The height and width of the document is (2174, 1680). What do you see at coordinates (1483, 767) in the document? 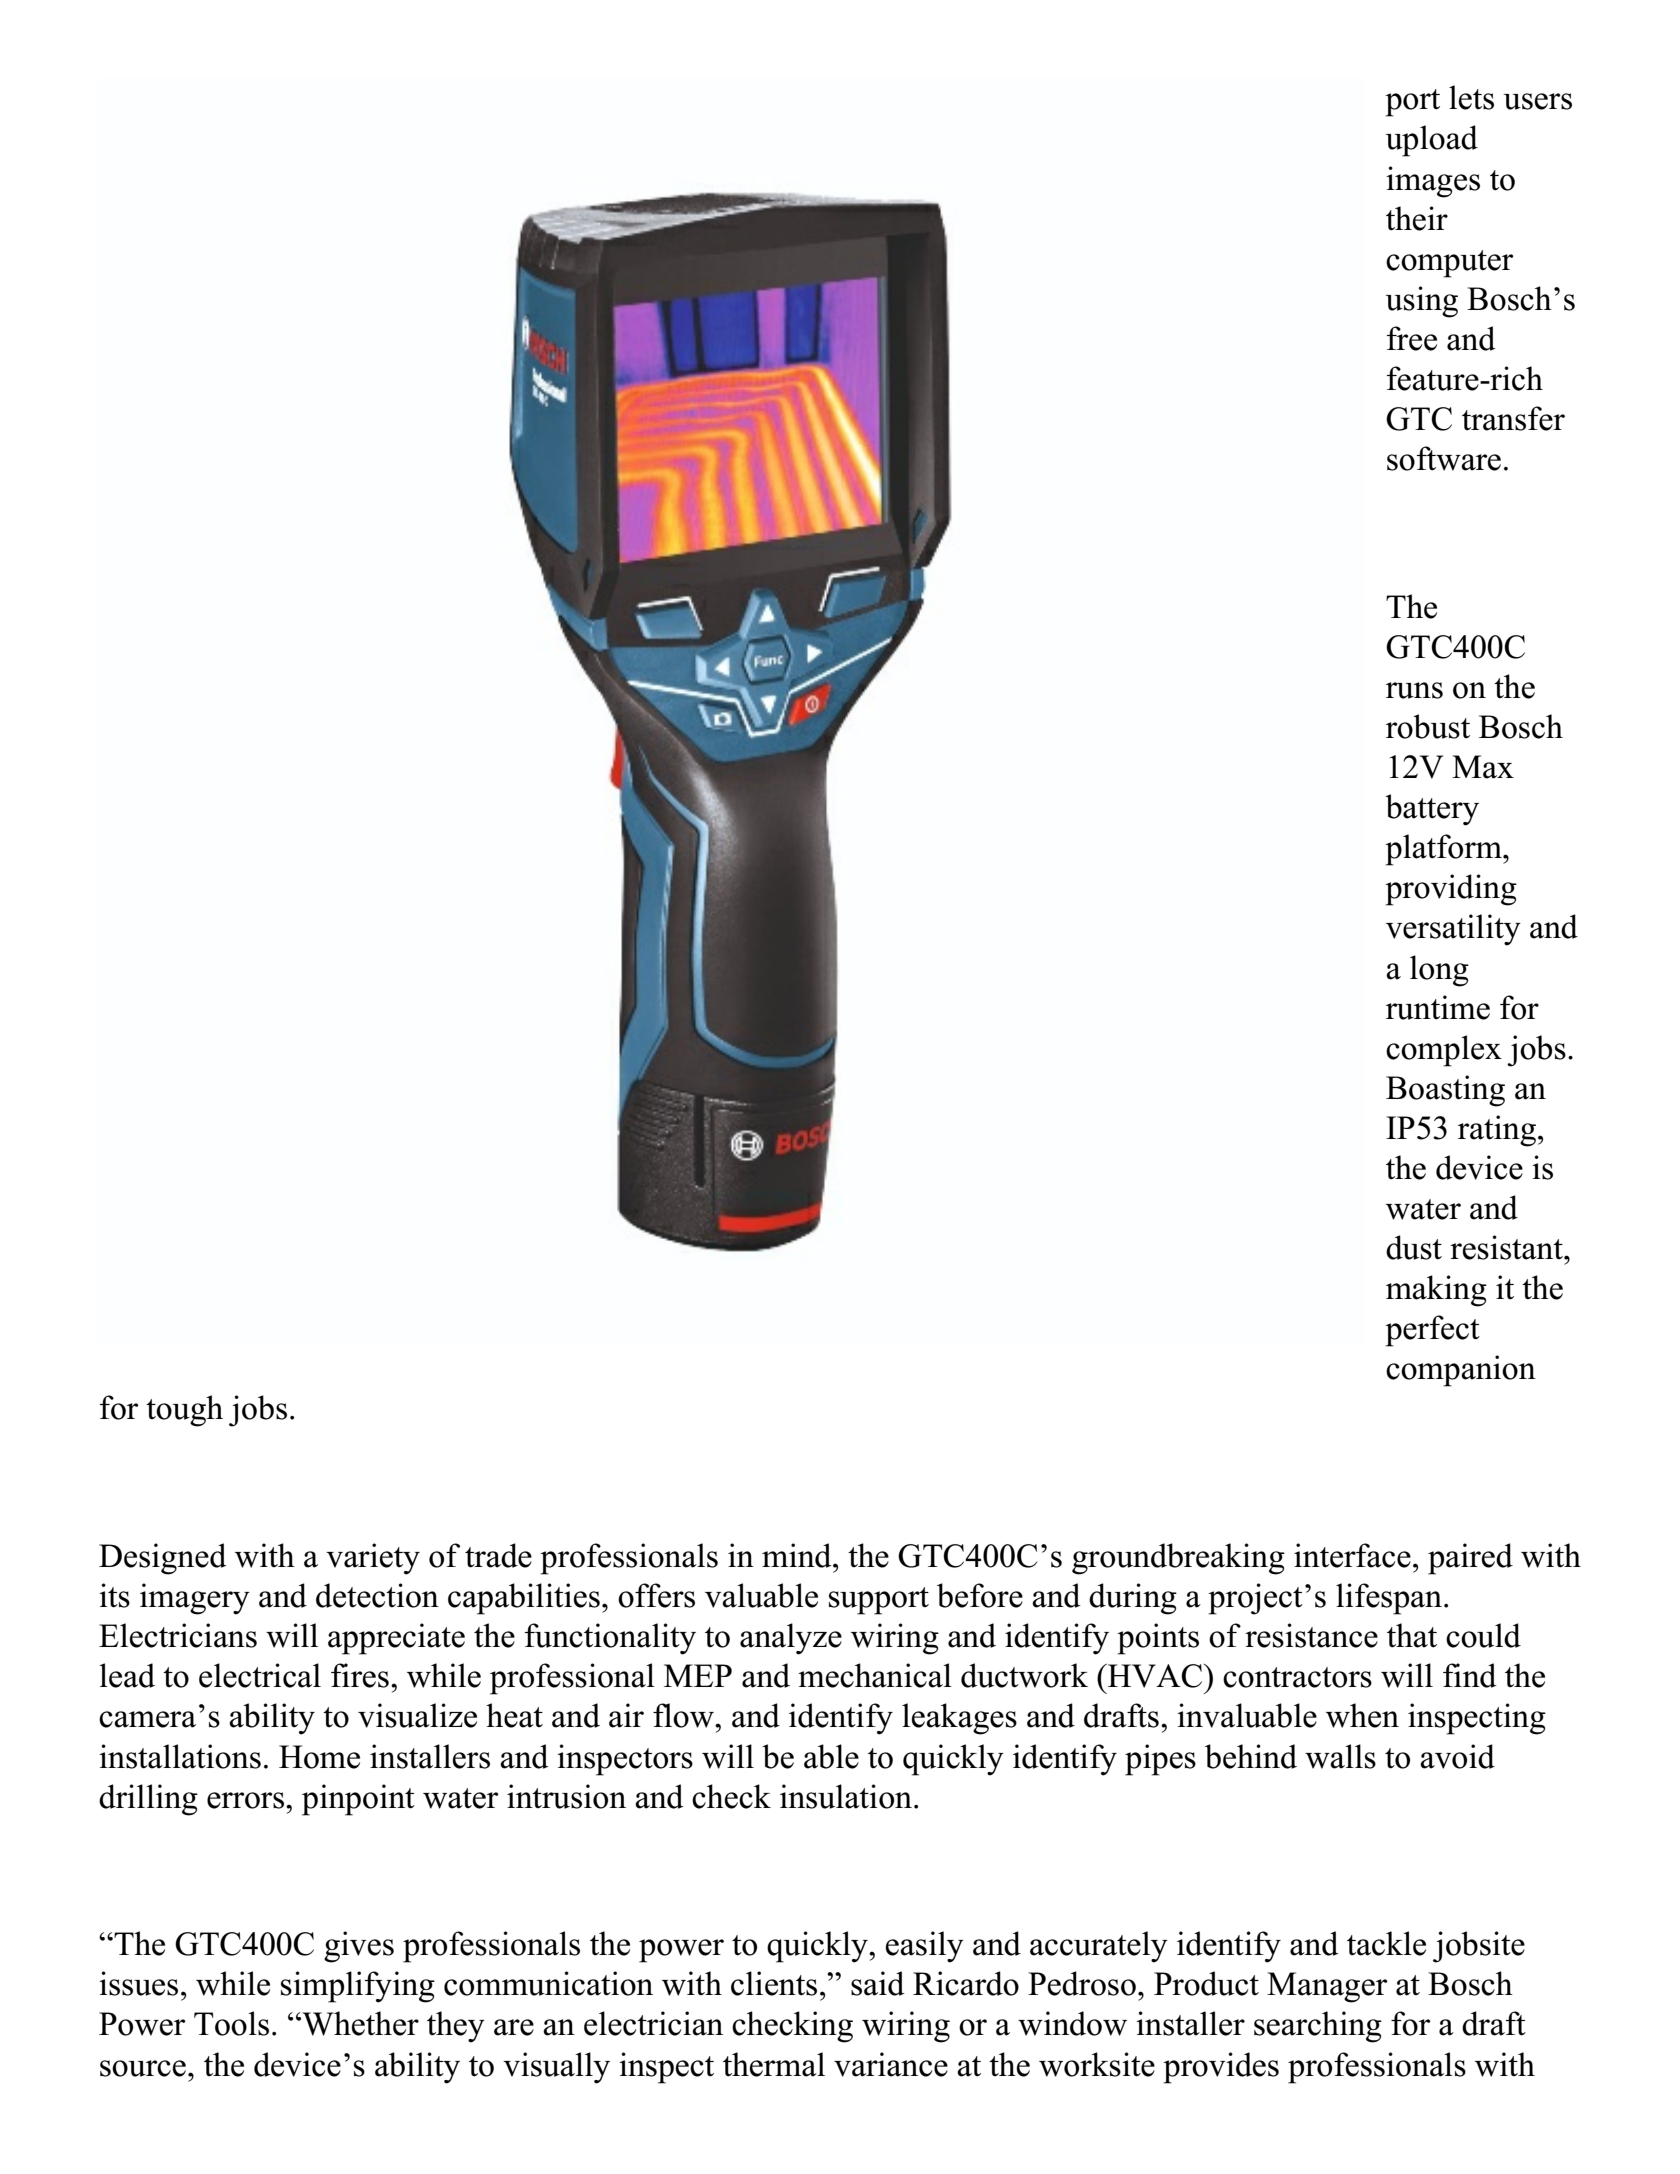
I see `Max` at bounding box center [1483, 767].
